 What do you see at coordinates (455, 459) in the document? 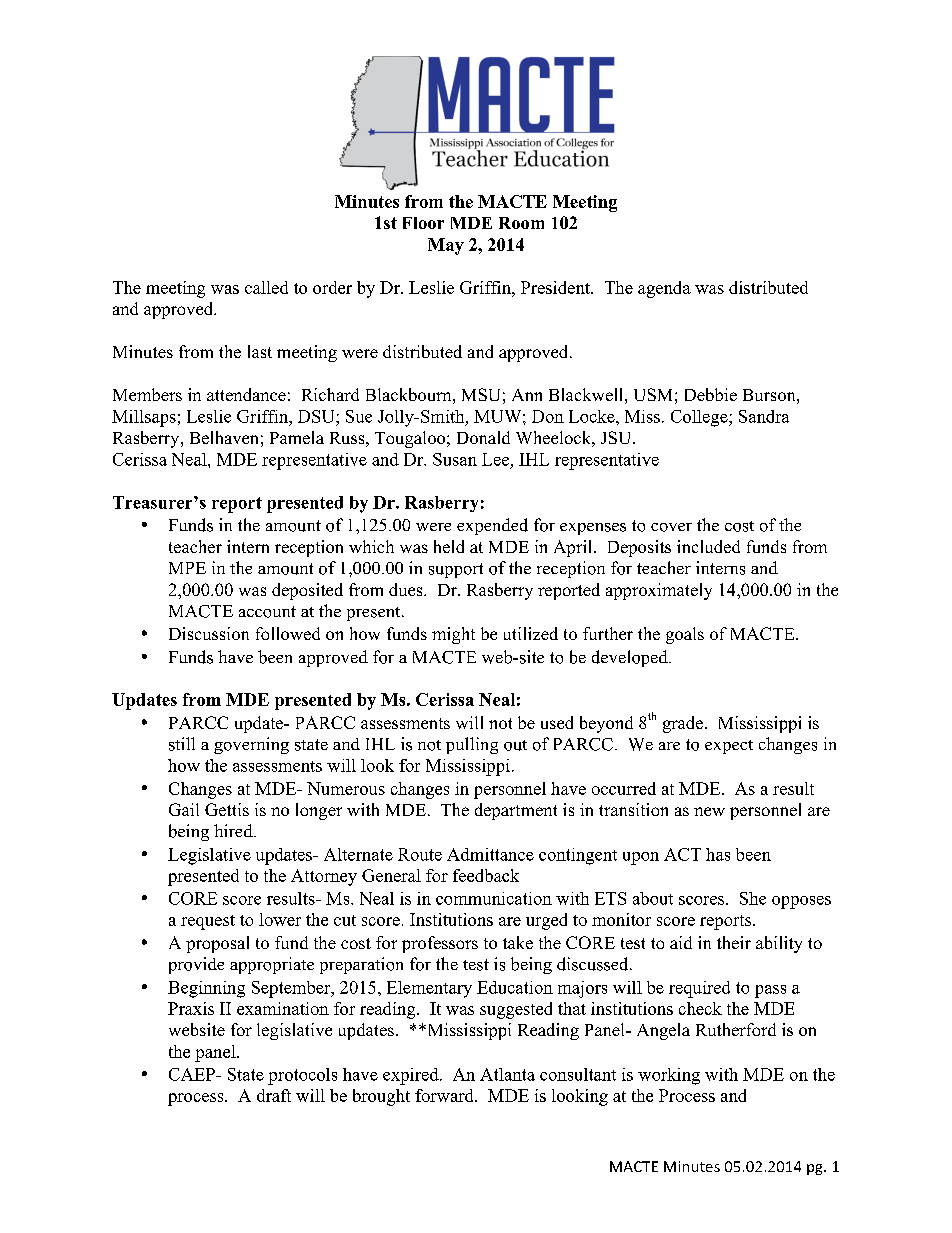
I see `Susan` at bounding box center [455, 459].
